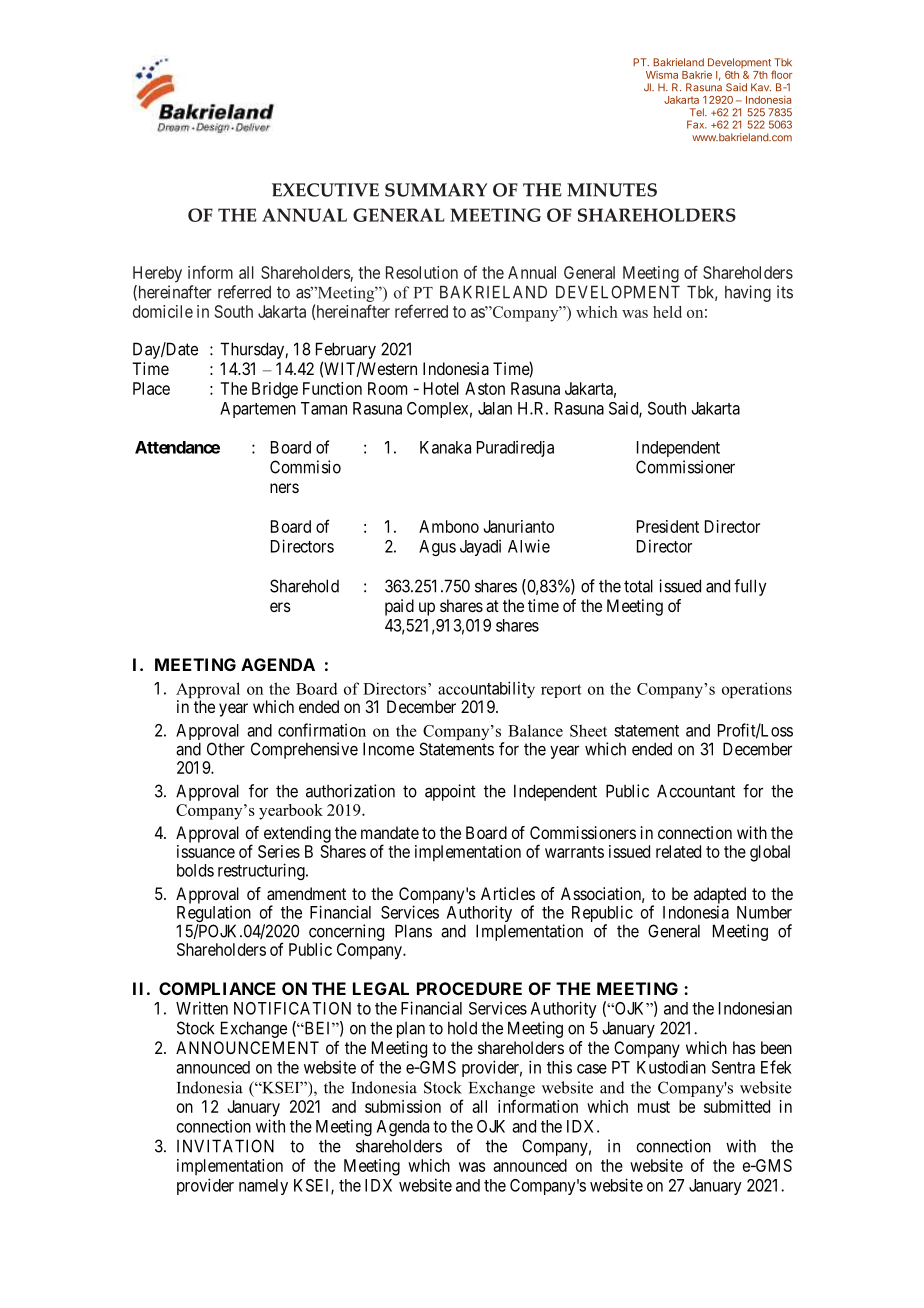 The image size is (924, 1308). What do you see at coordinates (737, 1106) in the screenshot?
I see `submitted` at bounding box center [737, 1106].
